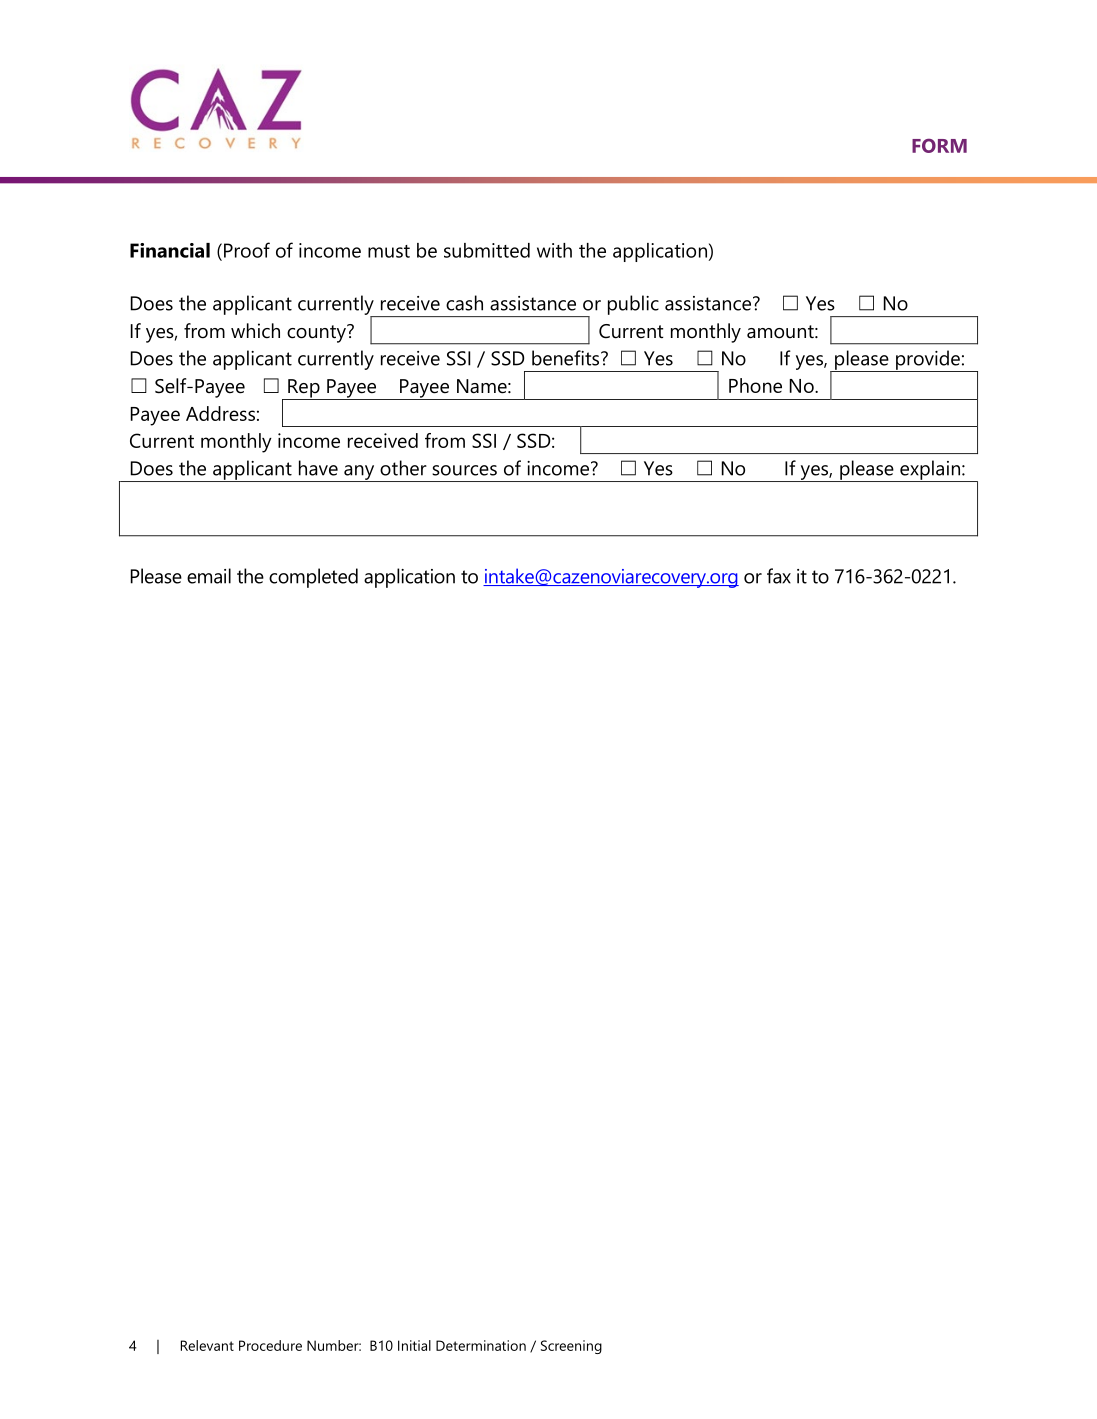 This screenshot has width=1097, height=1419. I want to click on Relevant, so click(207, 1345).
